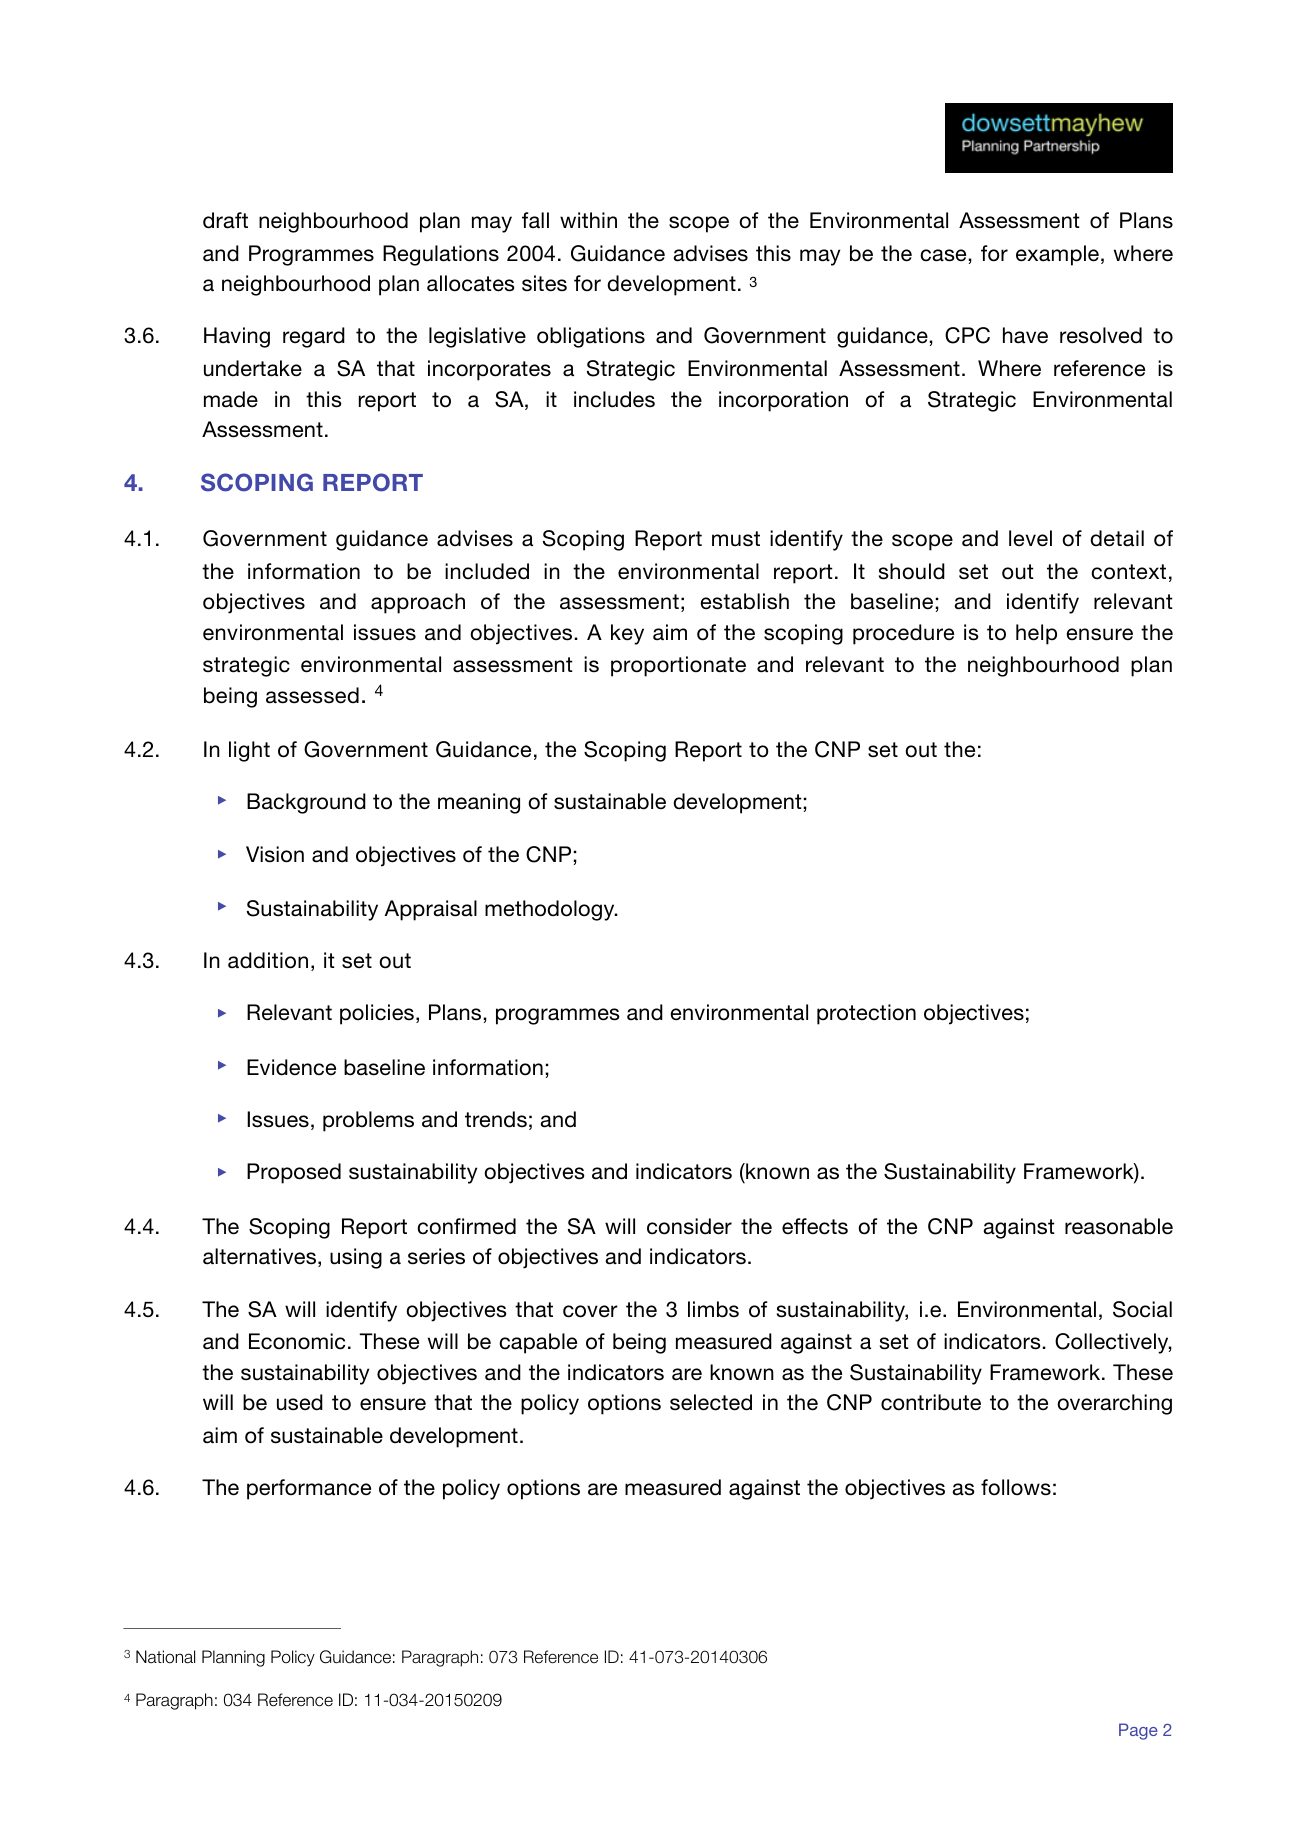 The height and width of the screenshot is (1833, 1296). I want to click on example, so click(1057, 255).
